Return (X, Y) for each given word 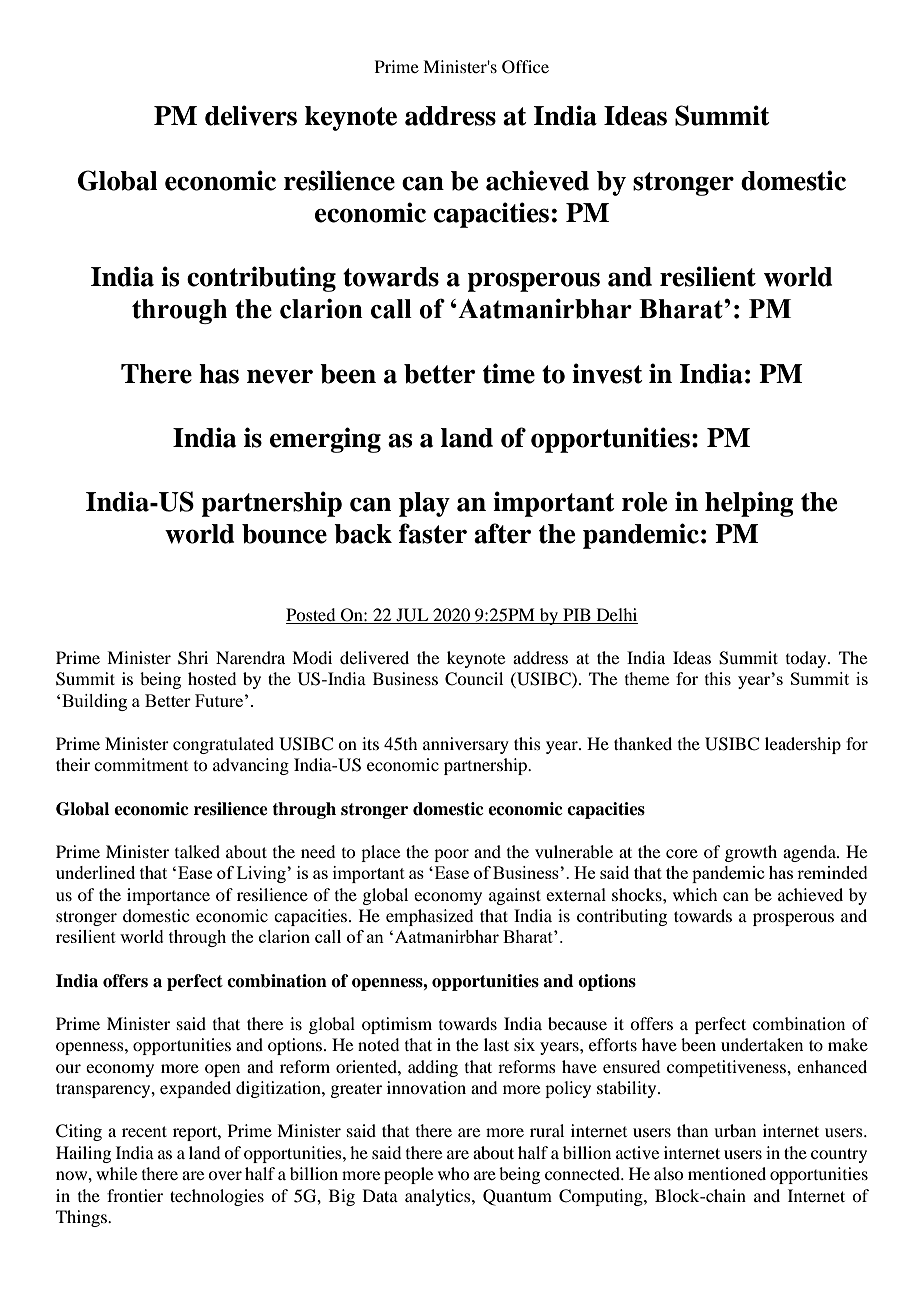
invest (607, 373)
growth (751, 853)
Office (525, 67)
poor (451, 855)
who (453, 1173)
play (424, 504)
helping (749, 504)
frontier (135, 1195)
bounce (284, 534)
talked (197, 851)
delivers (251, 115)
